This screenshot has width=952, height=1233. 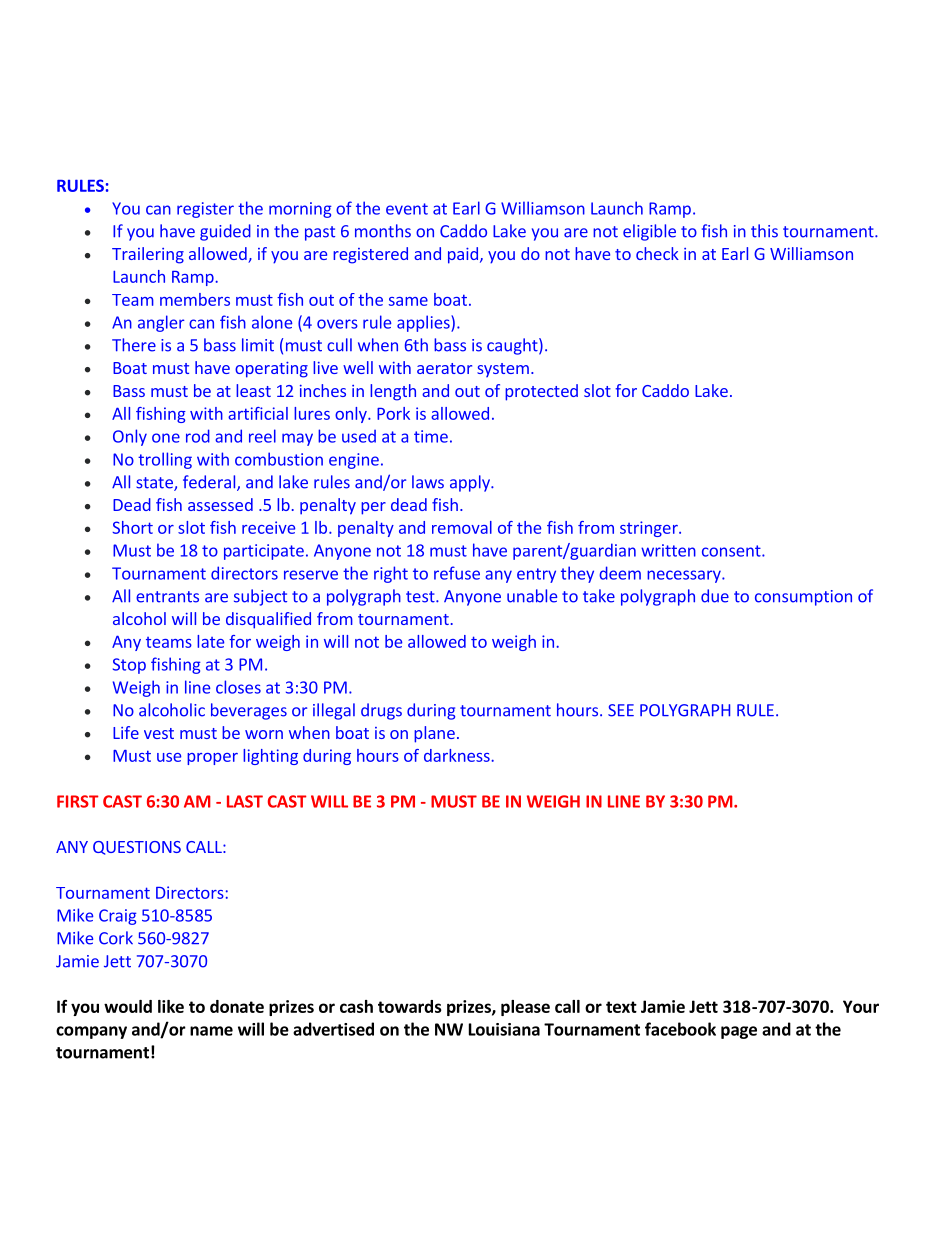 I want to click on this, so click(x=764, y=231).
